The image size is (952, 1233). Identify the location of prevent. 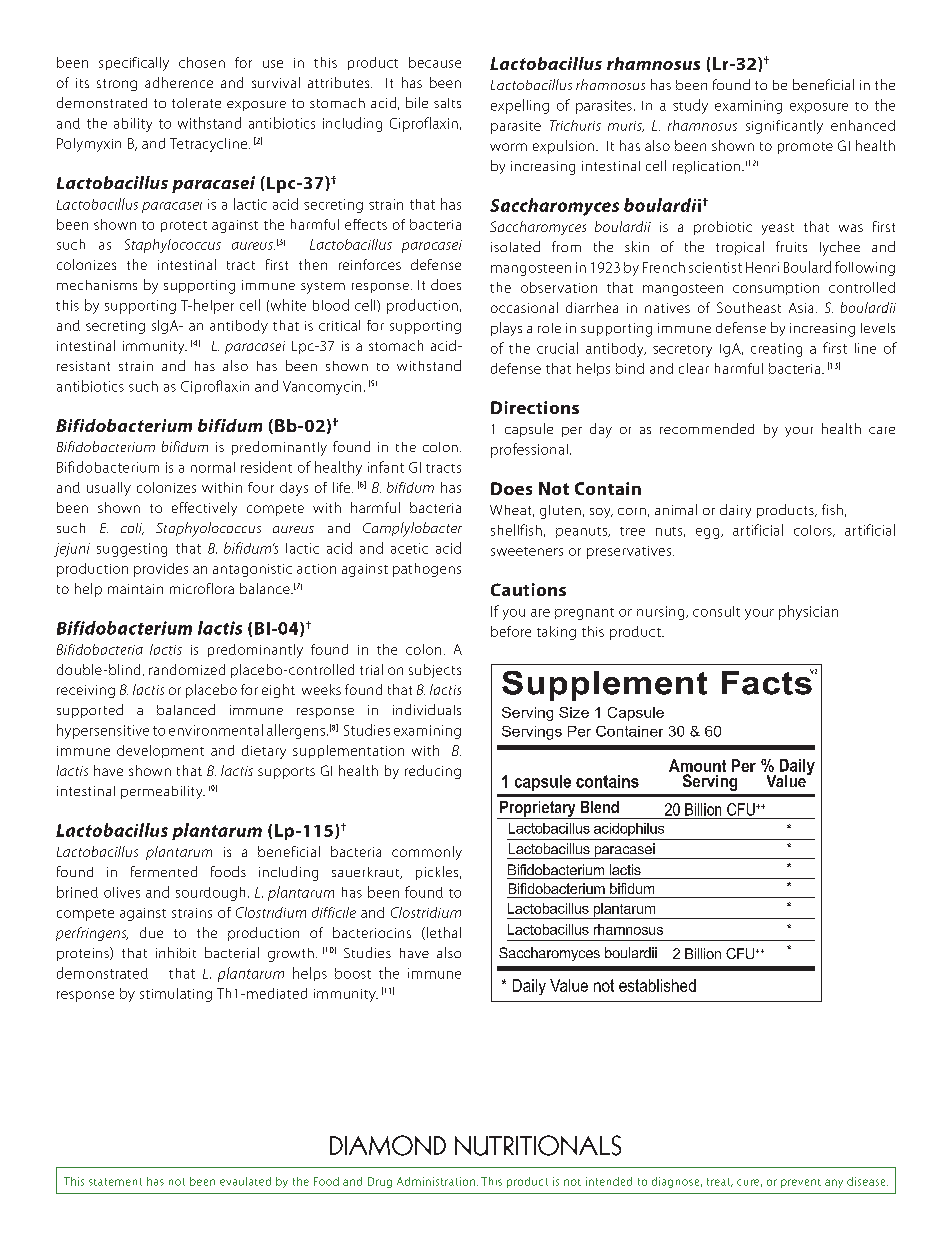
(801, 1183).
